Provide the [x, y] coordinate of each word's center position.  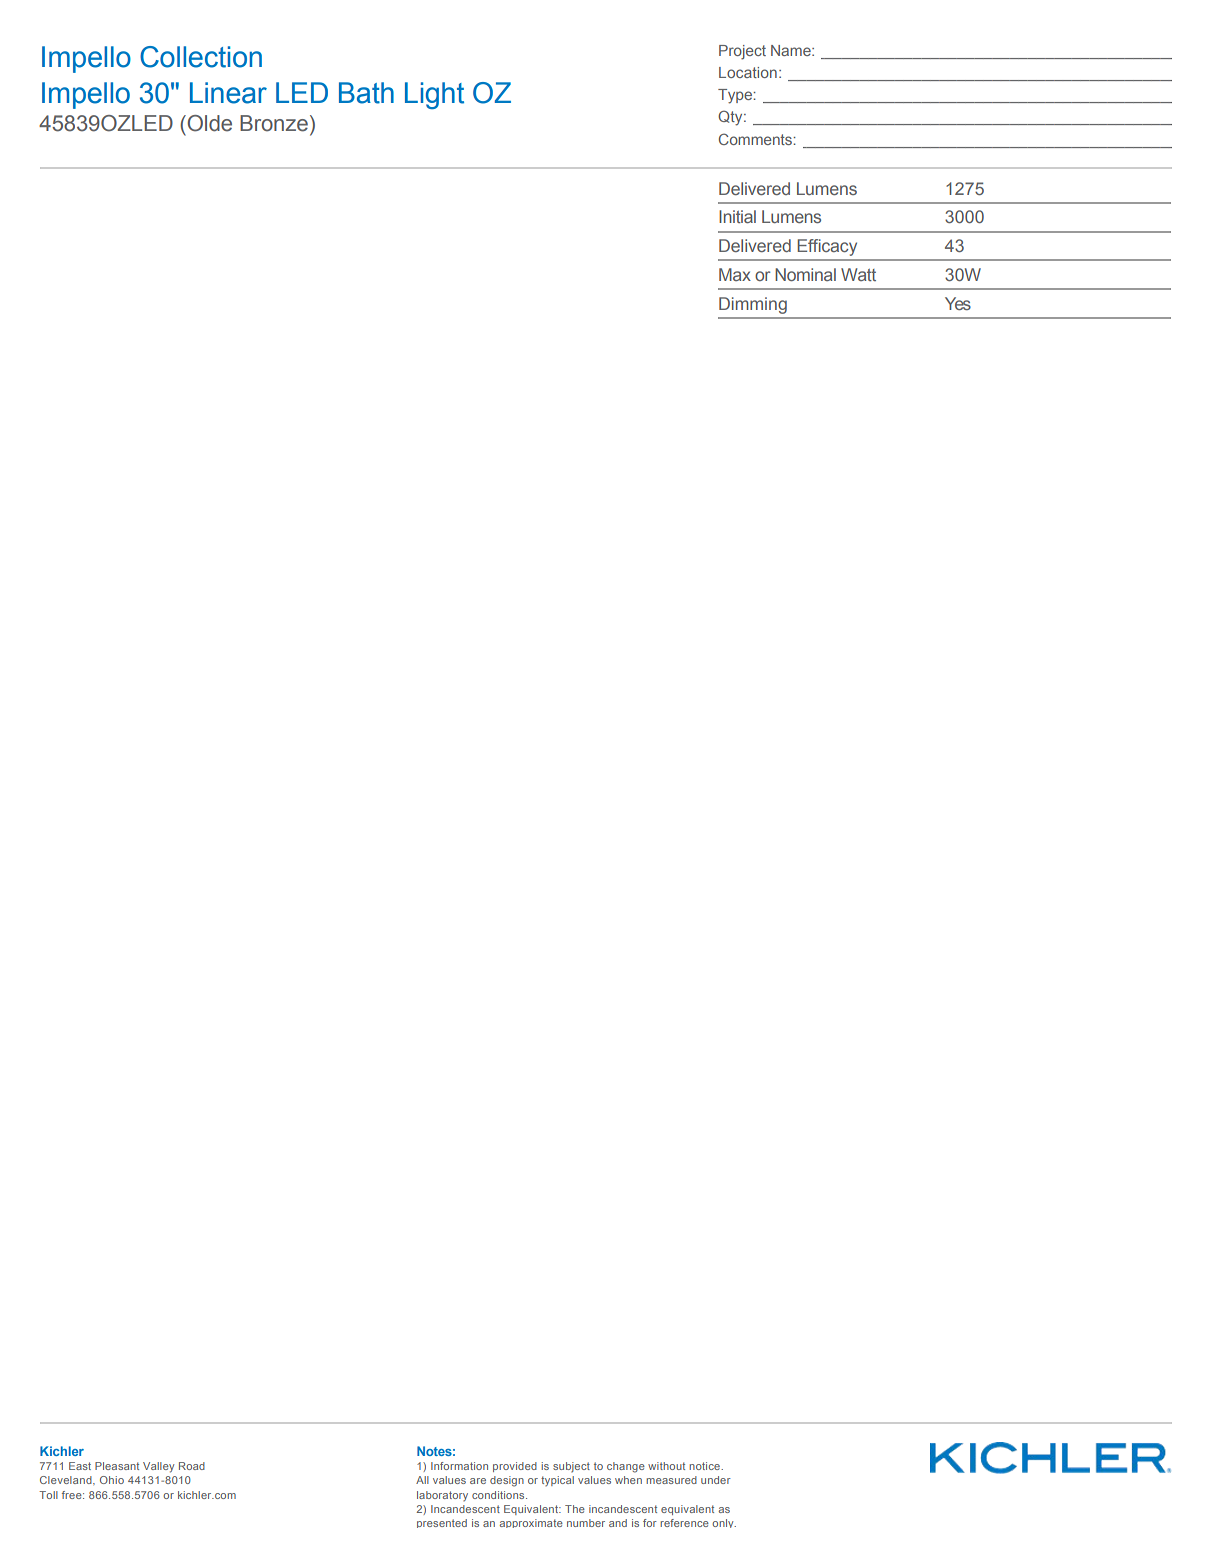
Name [792, 50]
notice [705, 1466]
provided [515, 1467]
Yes [958, 303]
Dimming [753, 305]
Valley [158, 1467]
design [507, 1481]
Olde [208, 123]
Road [192, 1466]
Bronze [274, 123]
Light [434, 95]
